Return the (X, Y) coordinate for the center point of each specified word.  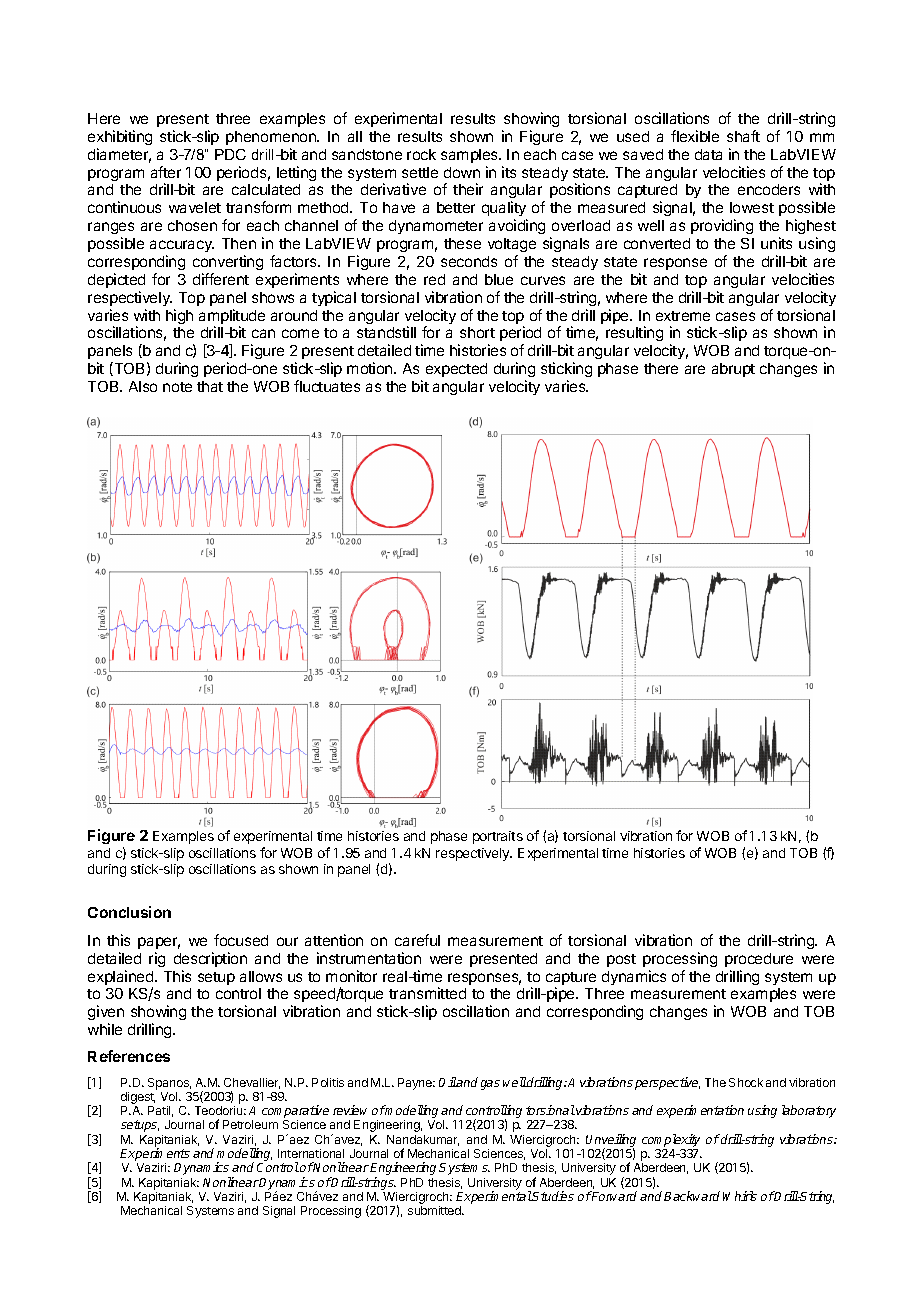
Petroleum (250, 1124)
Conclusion (129, 912)
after (166, 172)
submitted (436, 1210)
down (462, 172)
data (708, 154)
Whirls (740, 1196)
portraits (498, 837)
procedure (759, 960)
